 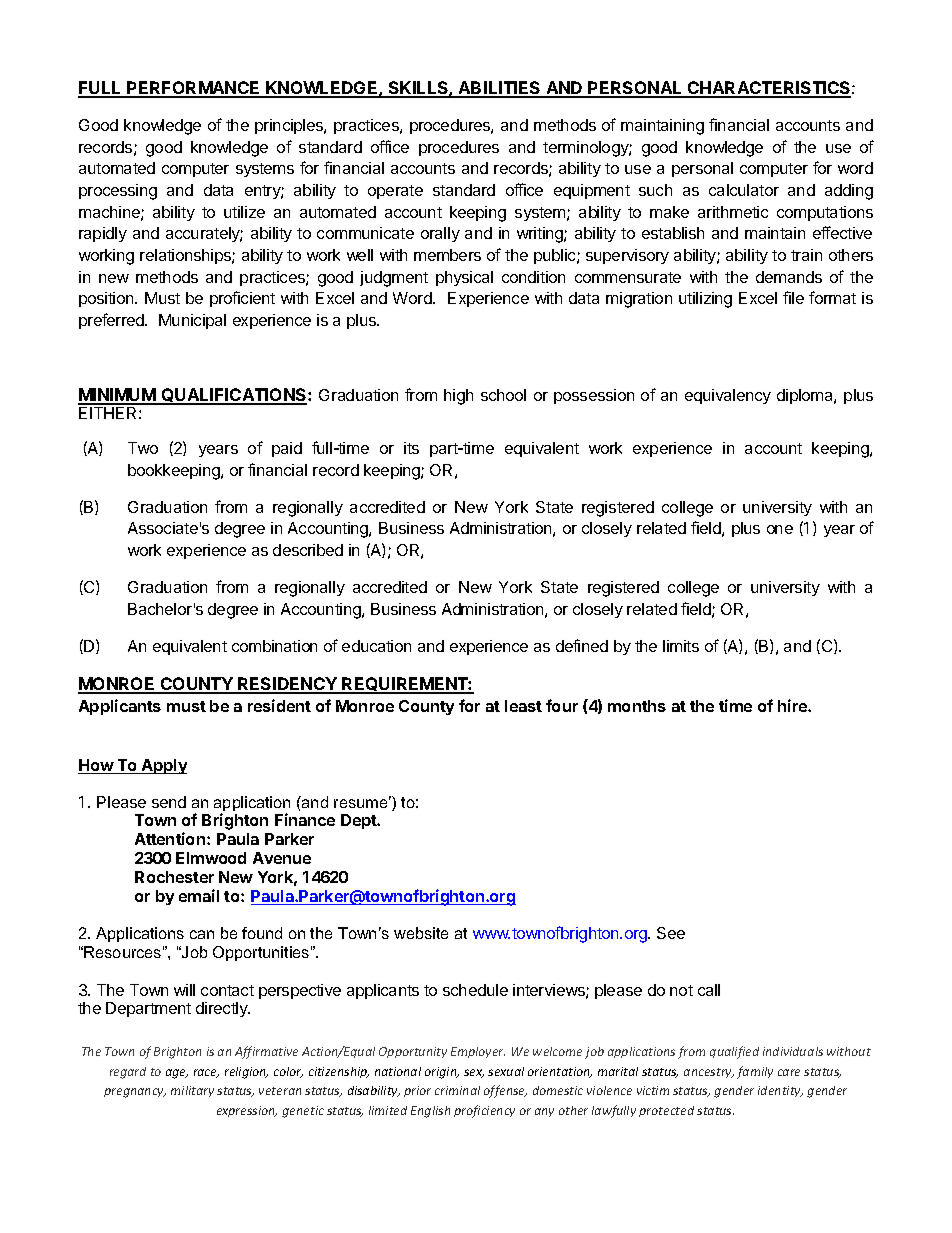 What do you see at coordinates (143, 448) in the page?
I see `Two` at bounding box center [143, 448].
